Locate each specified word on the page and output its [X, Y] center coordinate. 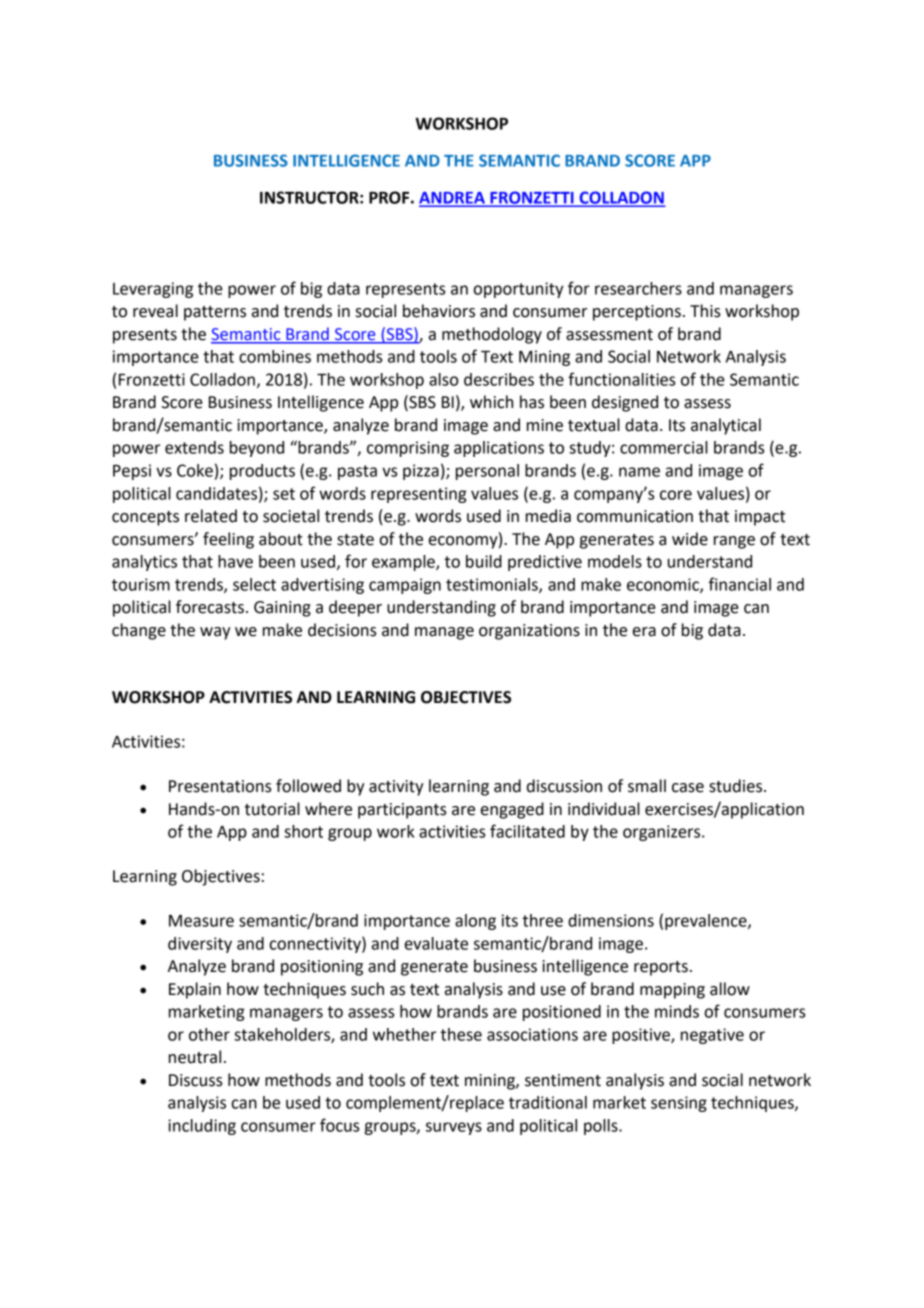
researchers [638, 288]
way [215, 633]
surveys [454, 1128]
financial [740, 584]
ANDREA [453, 199]
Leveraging [153, 290]
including [202, 1127]
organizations [529, 632]
